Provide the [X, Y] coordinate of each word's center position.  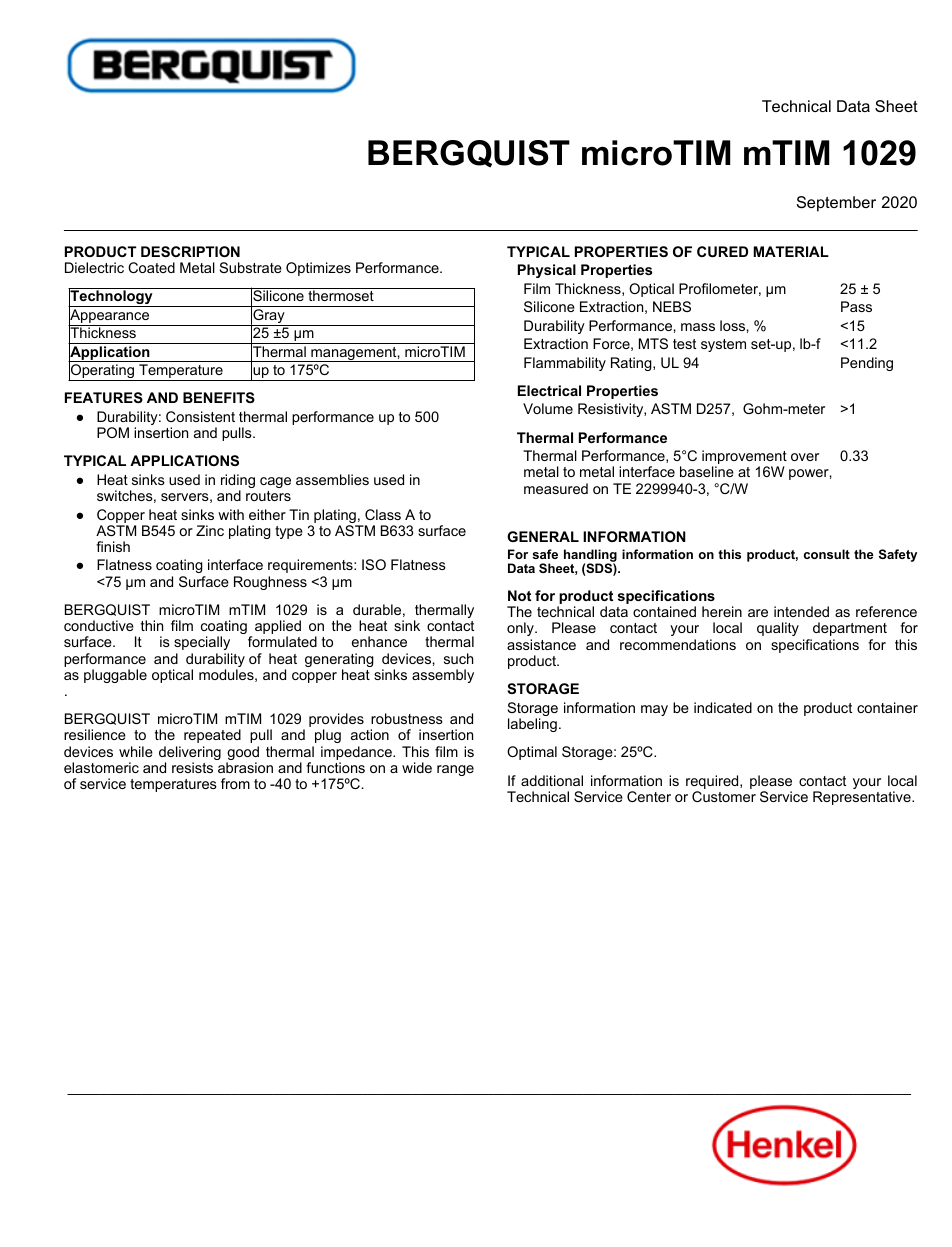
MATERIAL [791, 251]
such [458, 658]
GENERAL [543, 536]
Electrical [549, 390]
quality [778, 629]
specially [202, 643]
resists [192, 767]
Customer [724, 796]
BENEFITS [219, 397]
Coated [151, 267]
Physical [547, 271]
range [455, 770]
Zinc [210, 530]
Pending [867, 364]
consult [827, 554]
